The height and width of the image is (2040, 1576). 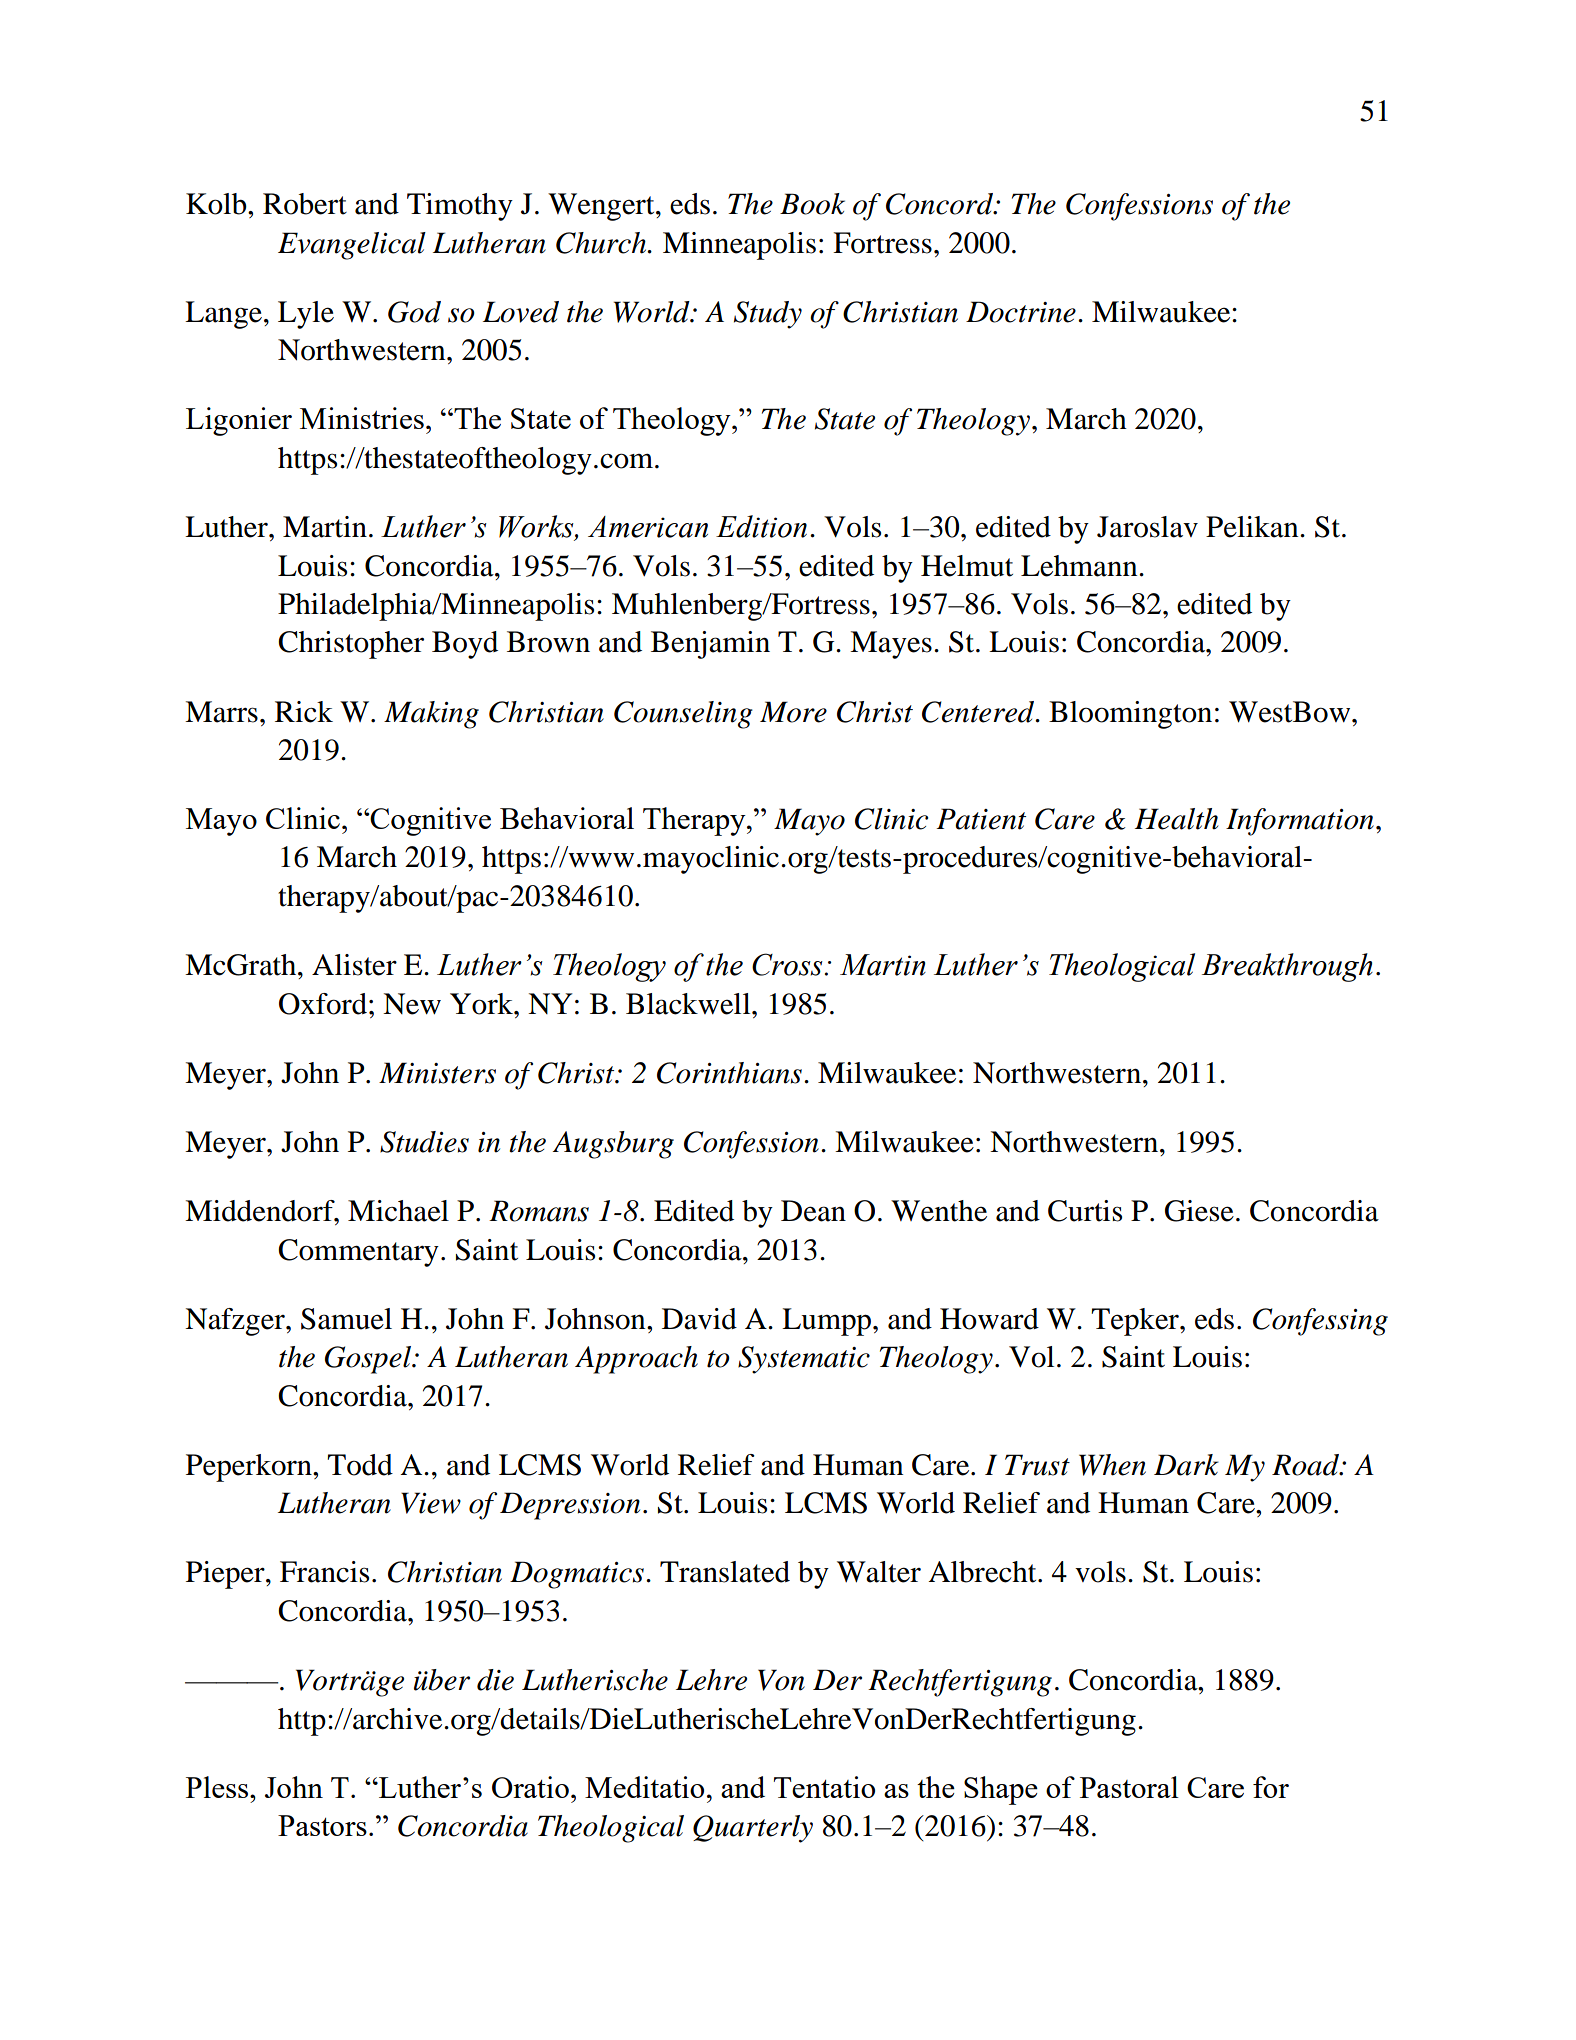 I want to click on Dean, so click(x=813, y=1211).
